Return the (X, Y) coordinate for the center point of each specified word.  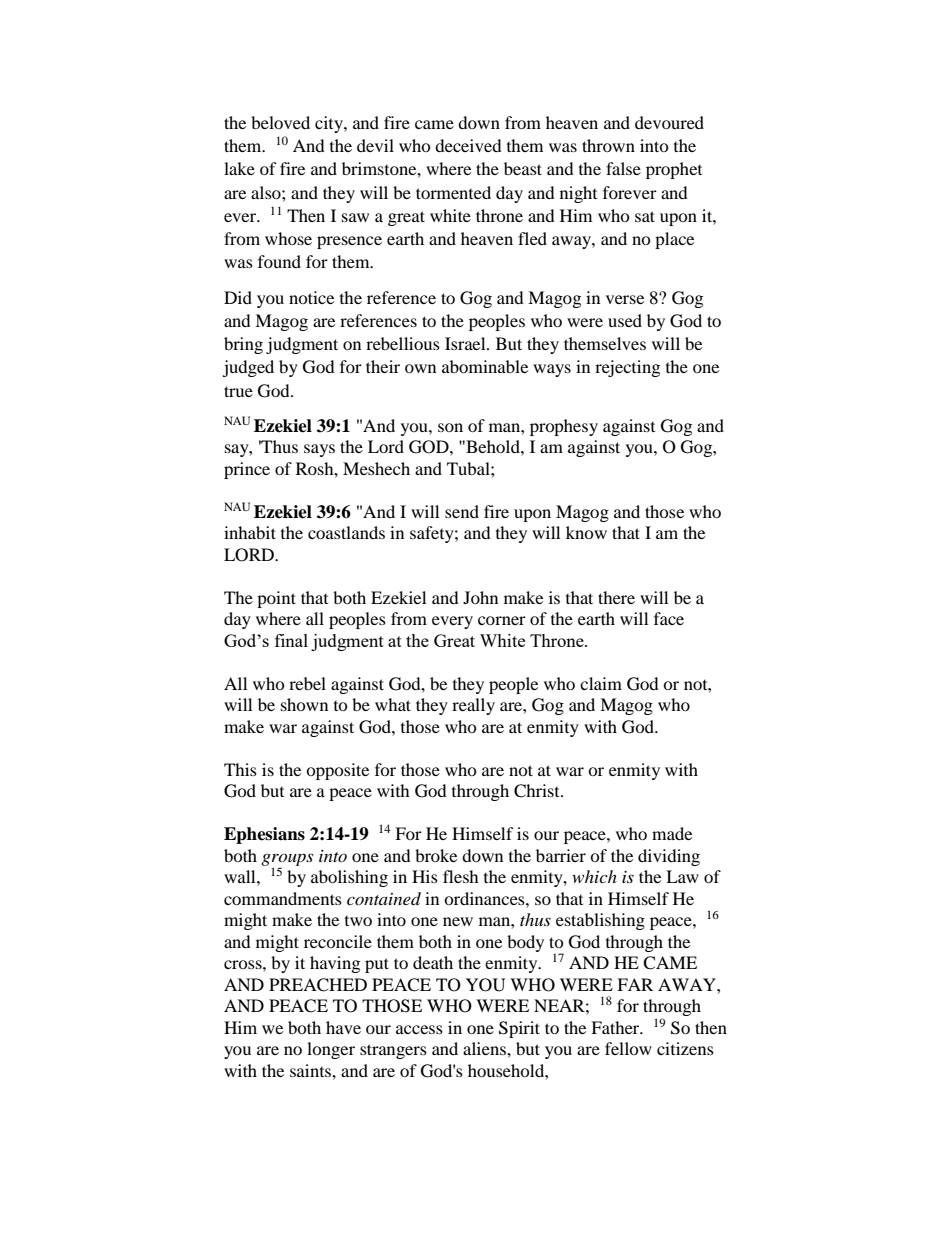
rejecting (627, 368)
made (672, 833)
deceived (468, 145)
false (623, 168)
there (616, 597)
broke (436, 855)
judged (248, 368)
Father (616, 1027)
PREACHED (318, 985)
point (276, 599)
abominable (485, 366)
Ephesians (264, 835)
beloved (280, 122)
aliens (485, 1048)
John (480, 597)
